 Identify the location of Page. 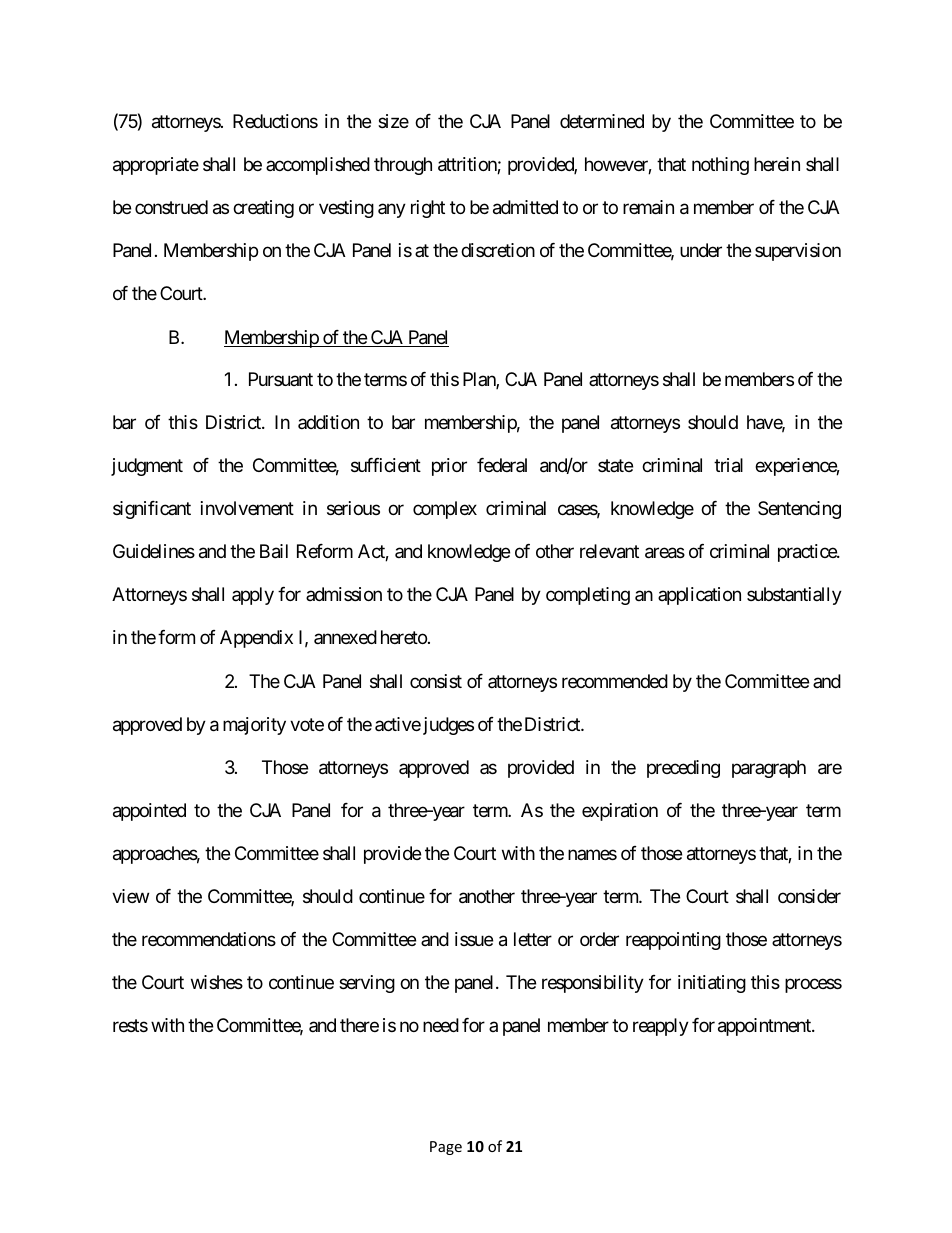
(446, 1148).
